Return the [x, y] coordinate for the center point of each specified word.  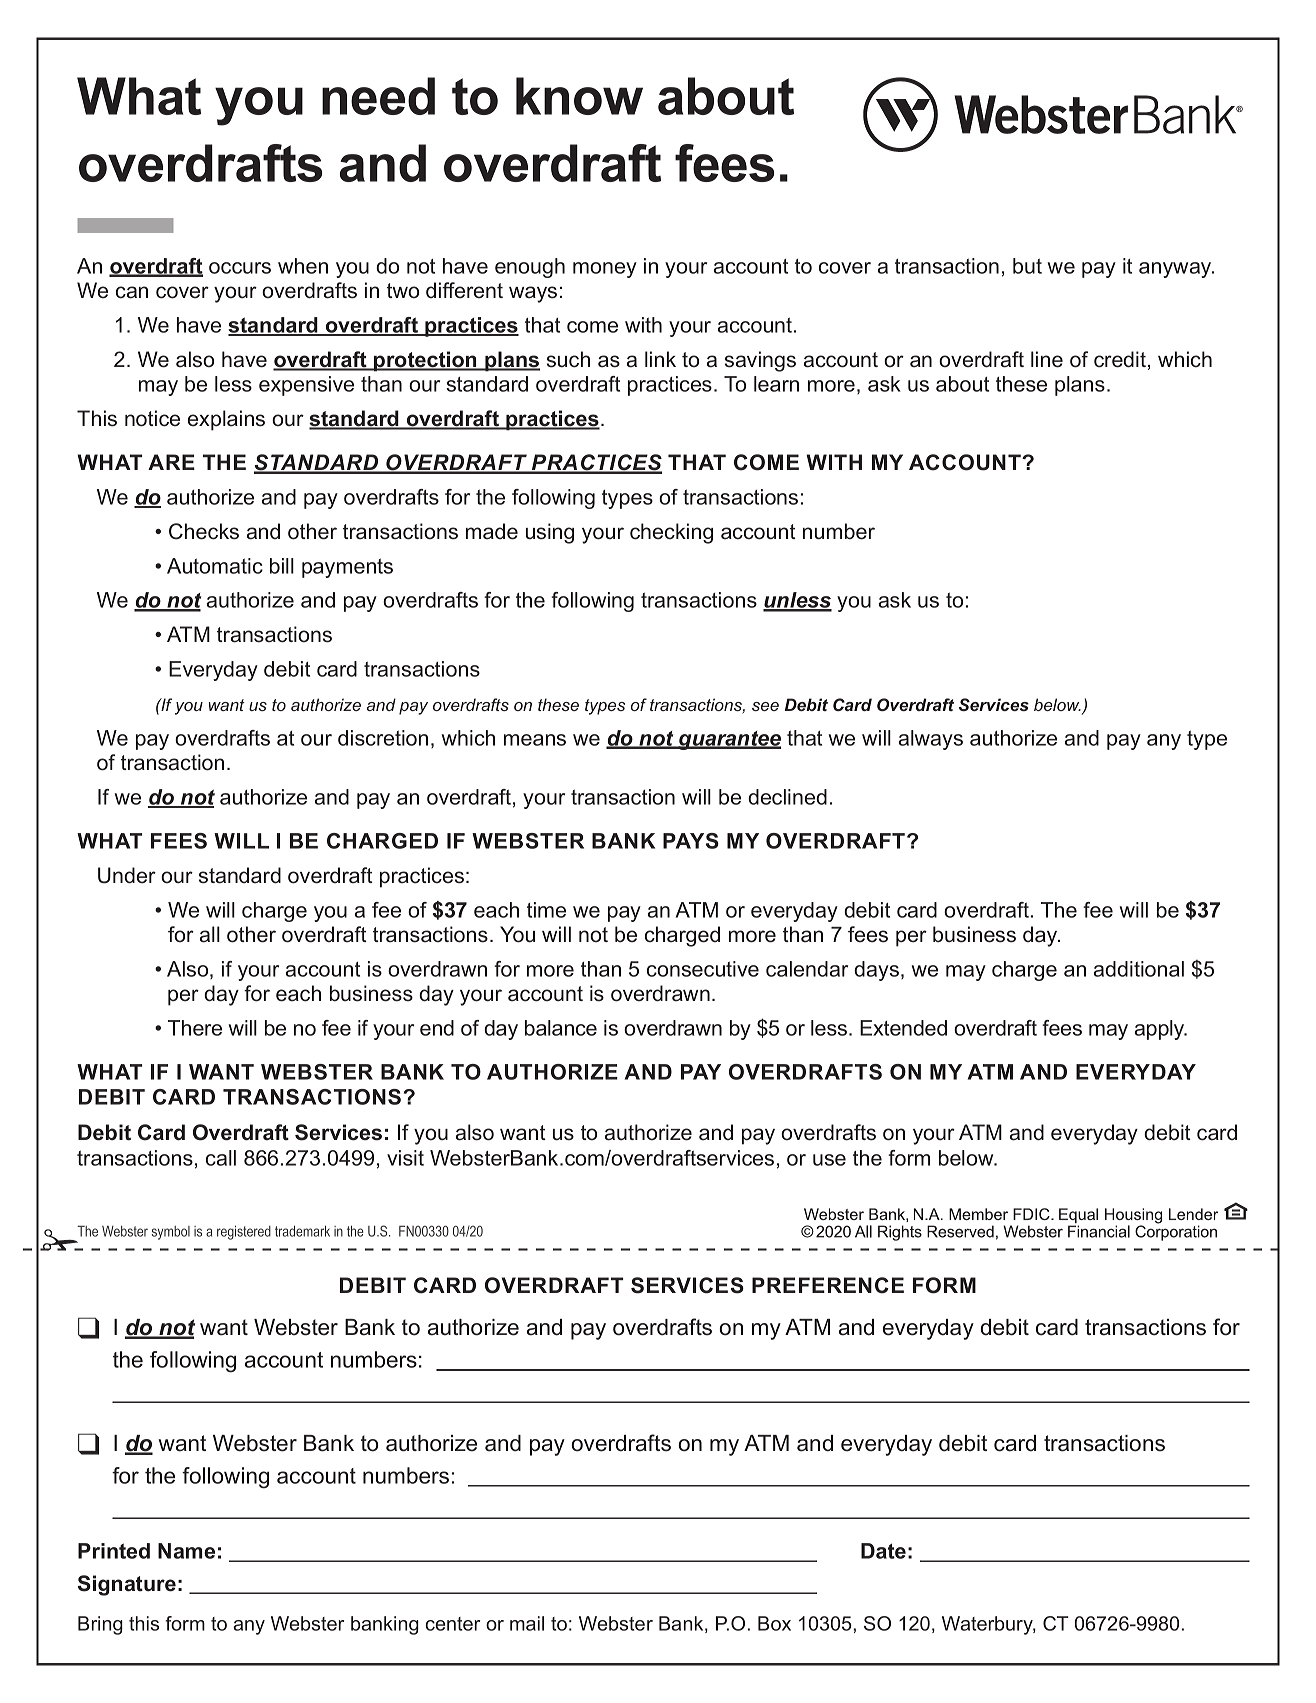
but [1027, 266]
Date [883, 1551]
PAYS [691, 841]
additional [1139, 969]
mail [527, 1623]
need [378, 96]
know [579, 96]
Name [186, 1551]
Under [127, 875]
